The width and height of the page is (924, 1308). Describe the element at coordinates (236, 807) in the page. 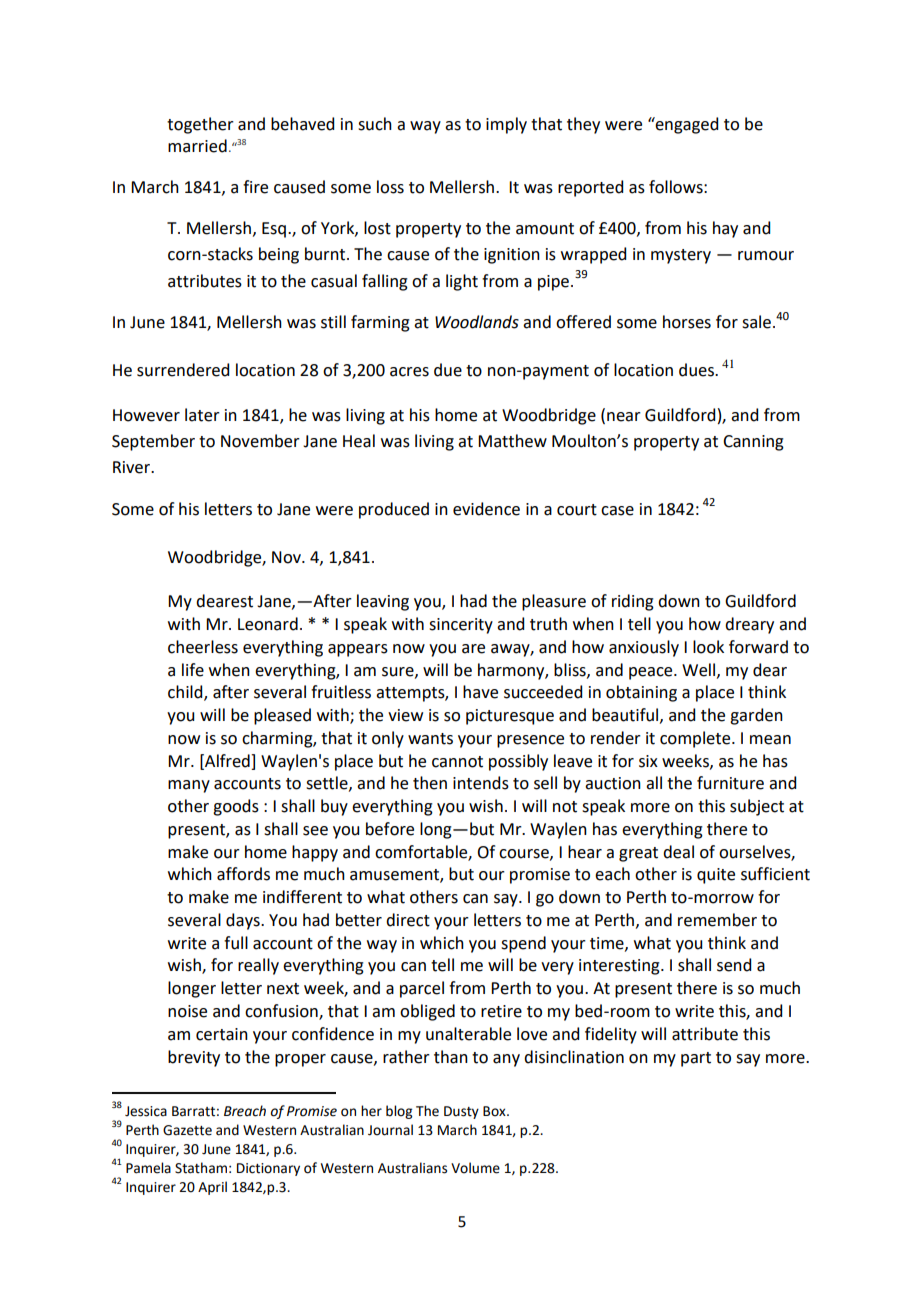

I see `goods` at that location.
